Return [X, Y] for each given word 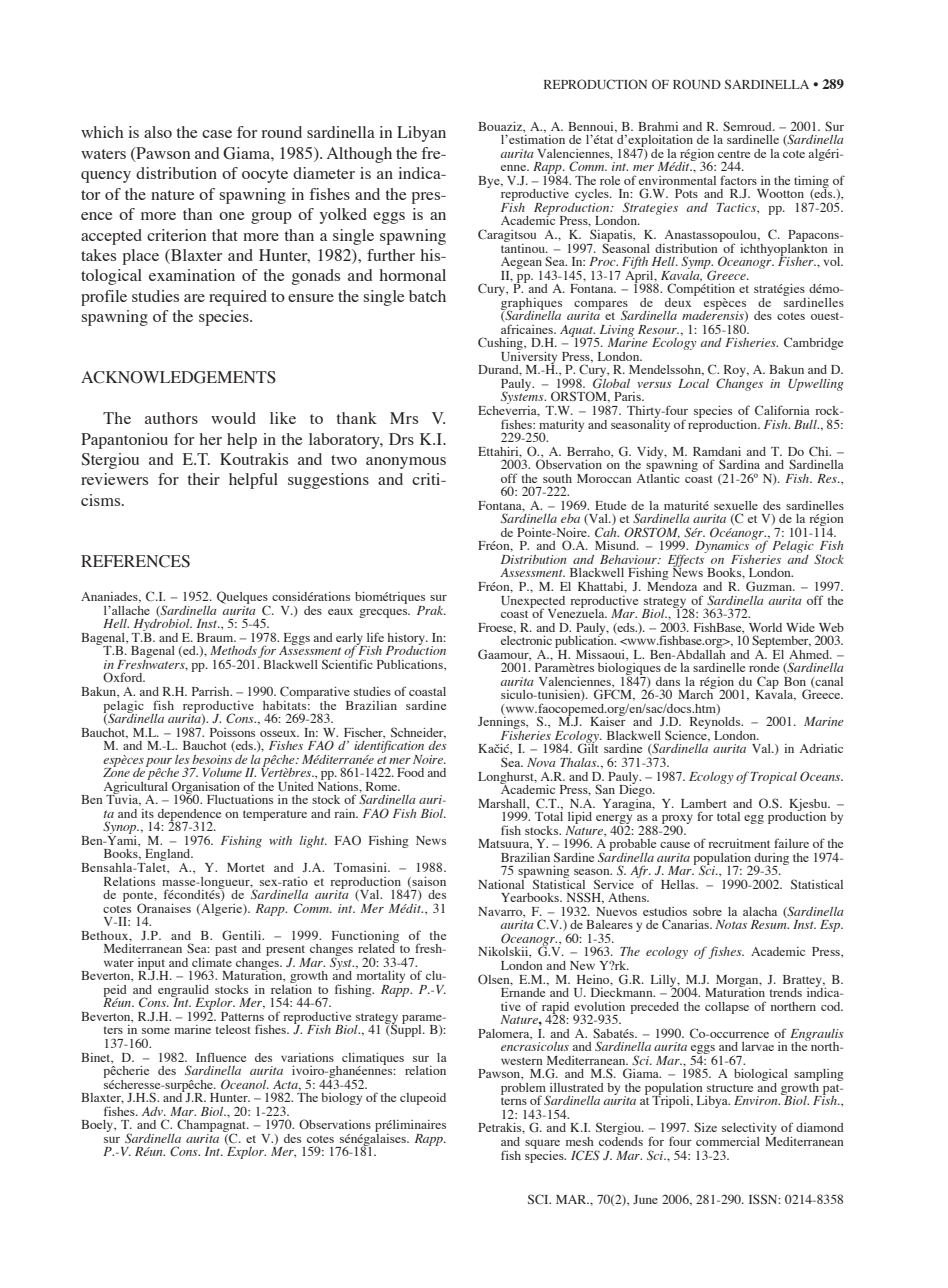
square [542, 1144]
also [158, 132]
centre [734, 154]
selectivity [749, 1130]
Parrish [212, 691]
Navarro [501, 912]
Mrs [404, 418]
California [782, 410]
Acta [286, 1085]
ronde [764, 667]
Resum [770, 924]
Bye [490, 182]
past [226, 950]
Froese [496, 628]
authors [171, 418]
